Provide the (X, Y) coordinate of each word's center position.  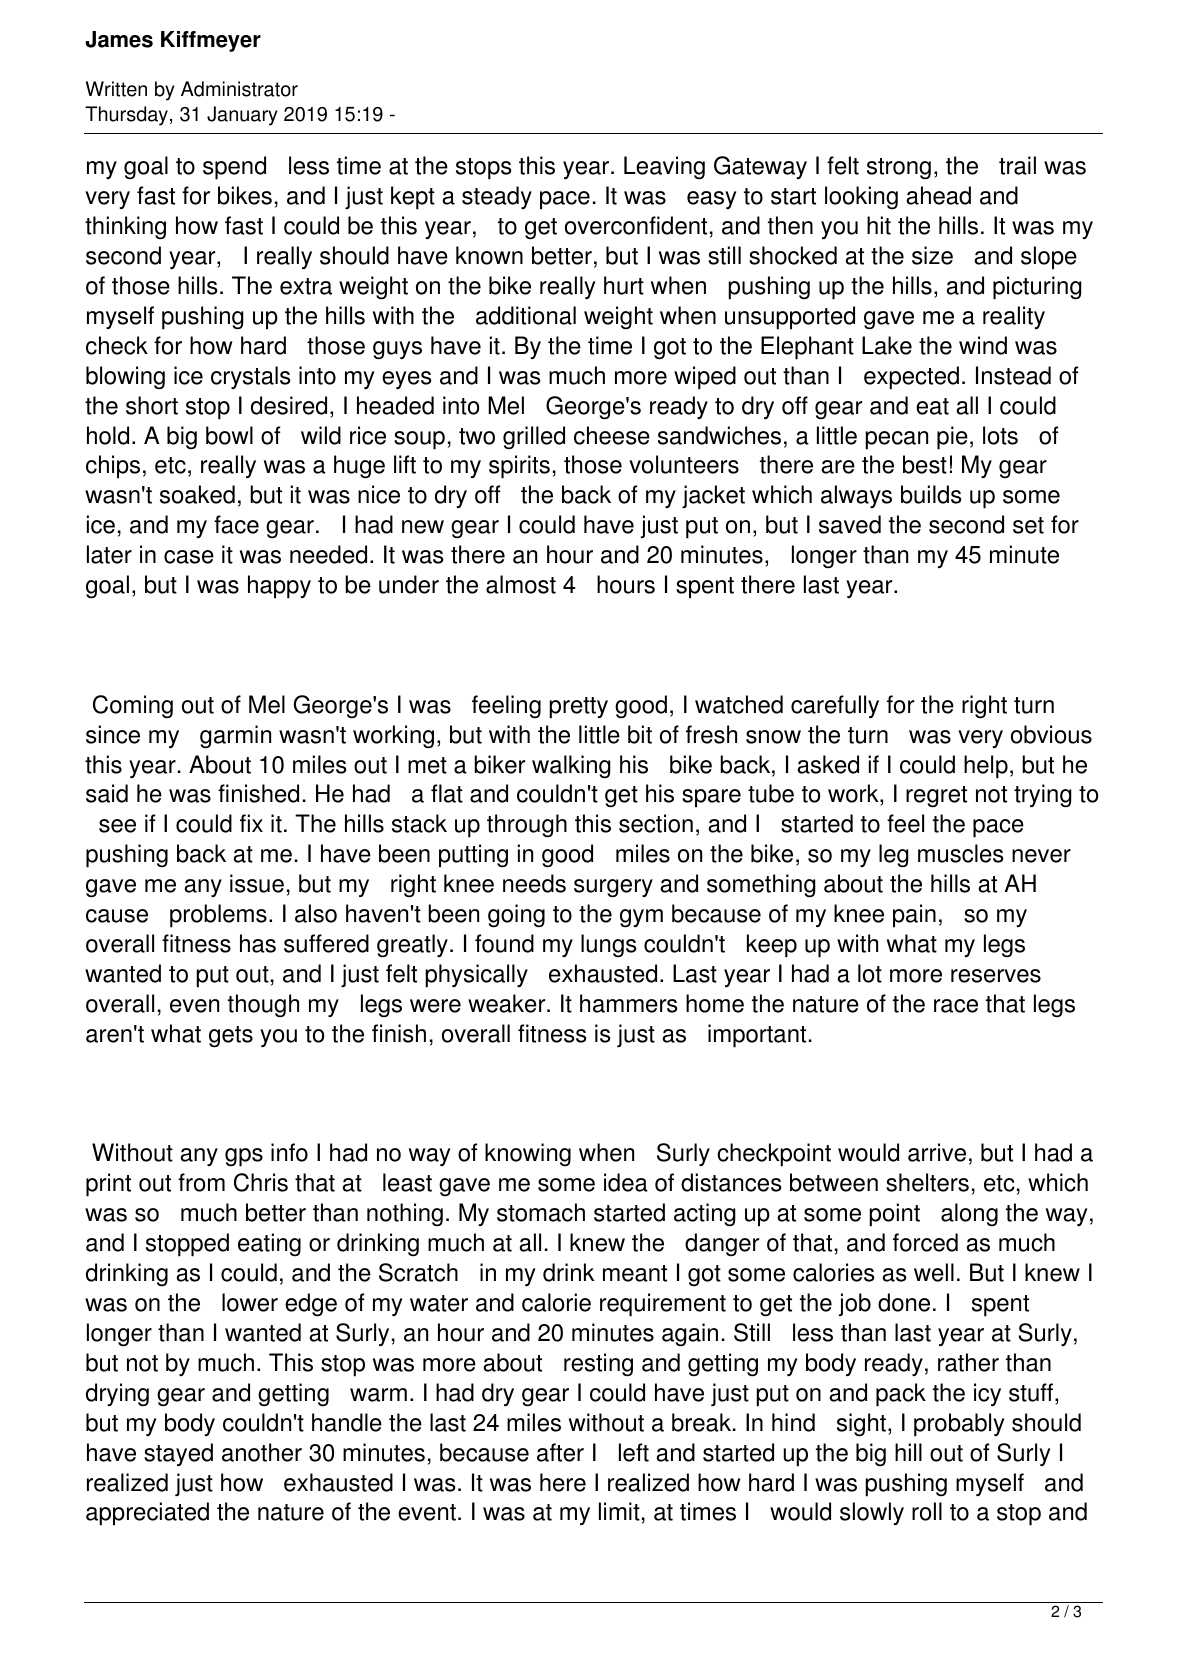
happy (279, 587)
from (201, 1182)
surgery (613, 888)
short (152, 405)
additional (526, 315)
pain (914, 916)
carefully (835, 706)
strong (899, 168)
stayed (178, 1454)
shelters (927, 1182)
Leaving (664, 167)
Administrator (239, 89)
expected (911, 378)
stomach (541, 1212)
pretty (578, 708)
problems (218, 916)
